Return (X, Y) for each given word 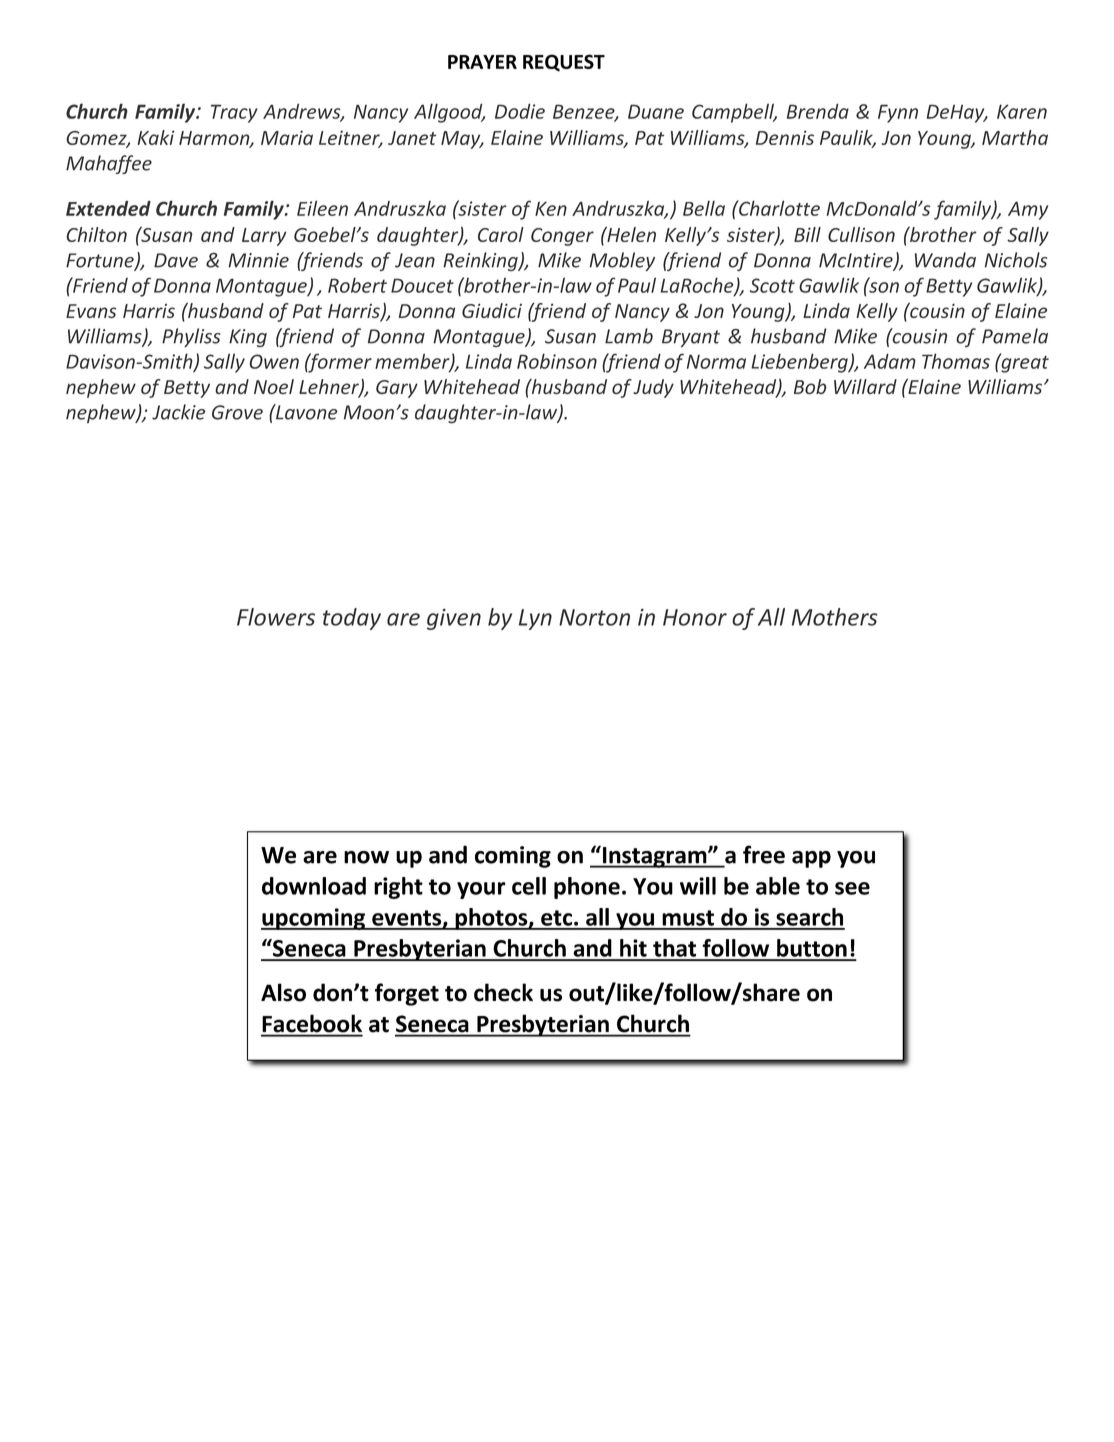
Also (283, 992)
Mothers (835, 617)
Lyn (535, 619)
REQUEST (564, 63)
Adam (890, 361)
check (503, 992)
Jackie (178, 412)
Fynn (898, 113)
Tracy (234, 113)
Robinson (557, 361)
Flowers (276, 617)
